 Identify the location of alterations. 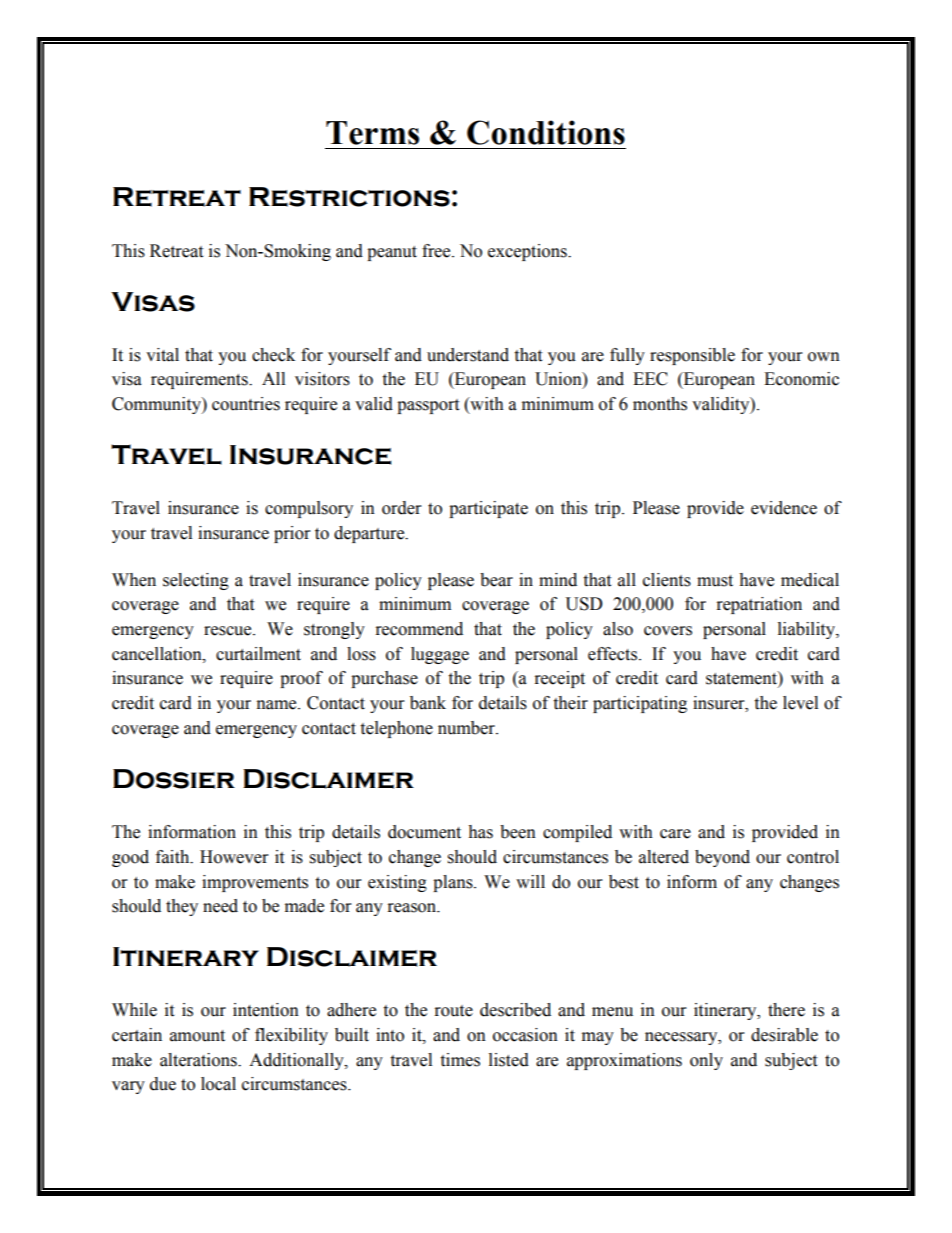
(199, 1060).
